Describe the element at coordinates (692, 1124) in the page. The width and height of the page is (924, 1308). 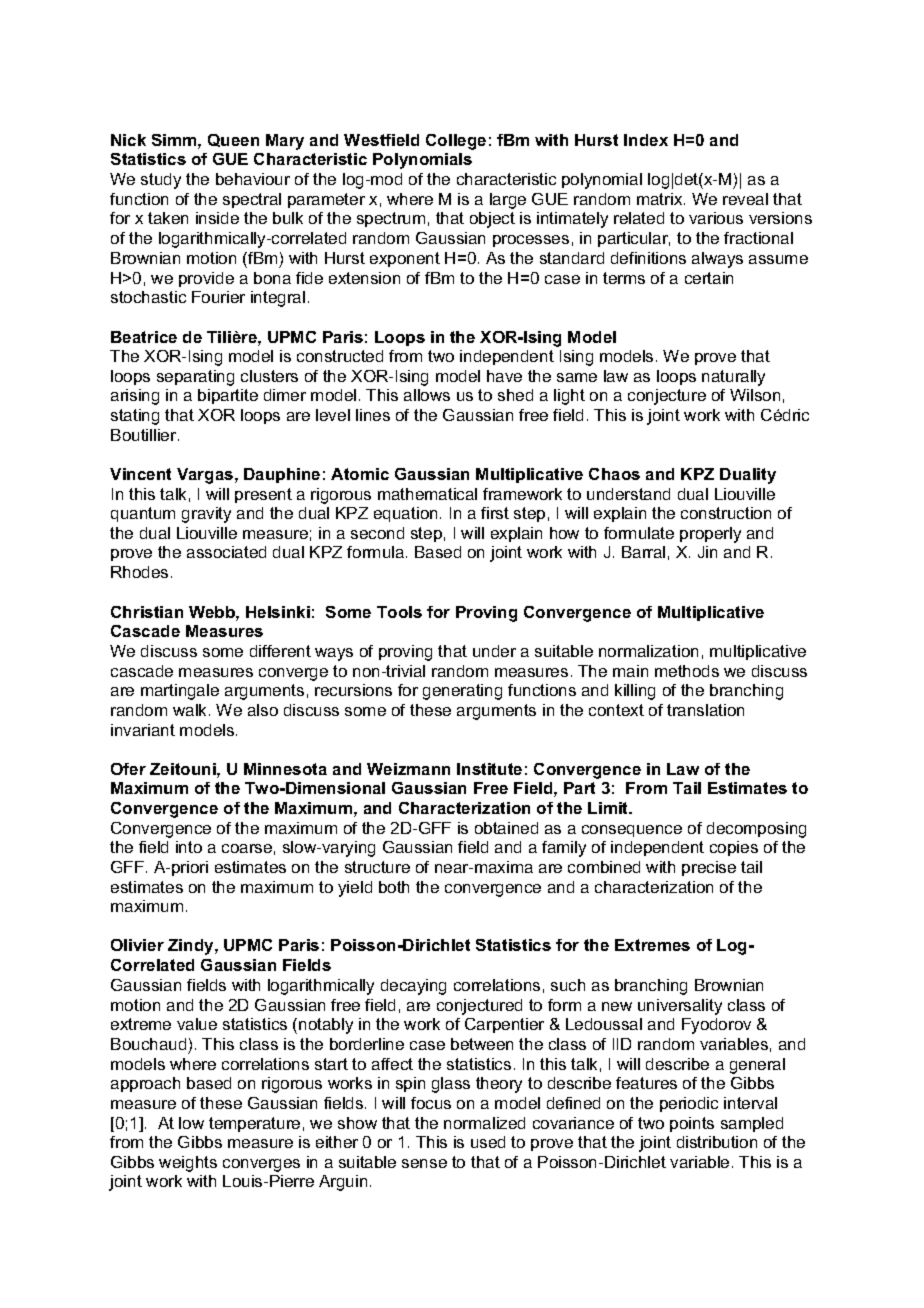
I see `points` at that location.
